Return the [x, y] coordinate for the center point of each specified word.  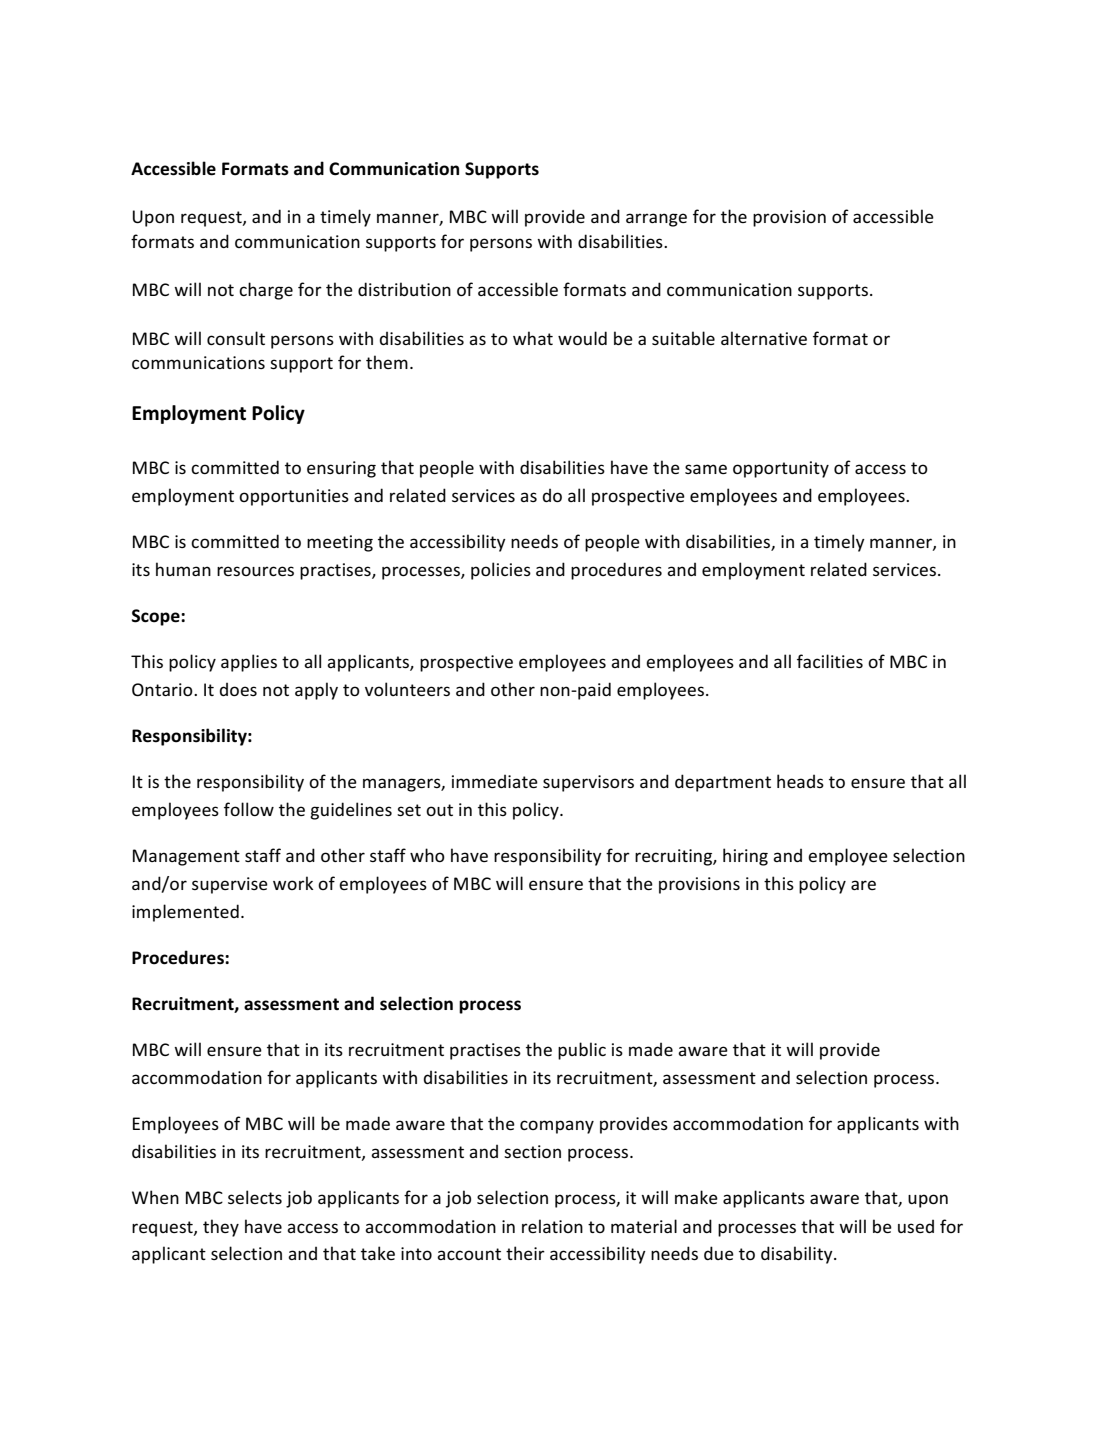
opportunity [781, 469]
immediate [495, 781]
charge [266, 291]
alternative [764, 338]
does [238, 689]
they [221, 1228]
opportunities [294, 497]
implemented [185, 913]
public [582, 1051]
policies [501, 571]
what [533, 338]
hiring [745, 857]
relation [552, 1226]
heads [800, 781]
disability [798, 1255]
